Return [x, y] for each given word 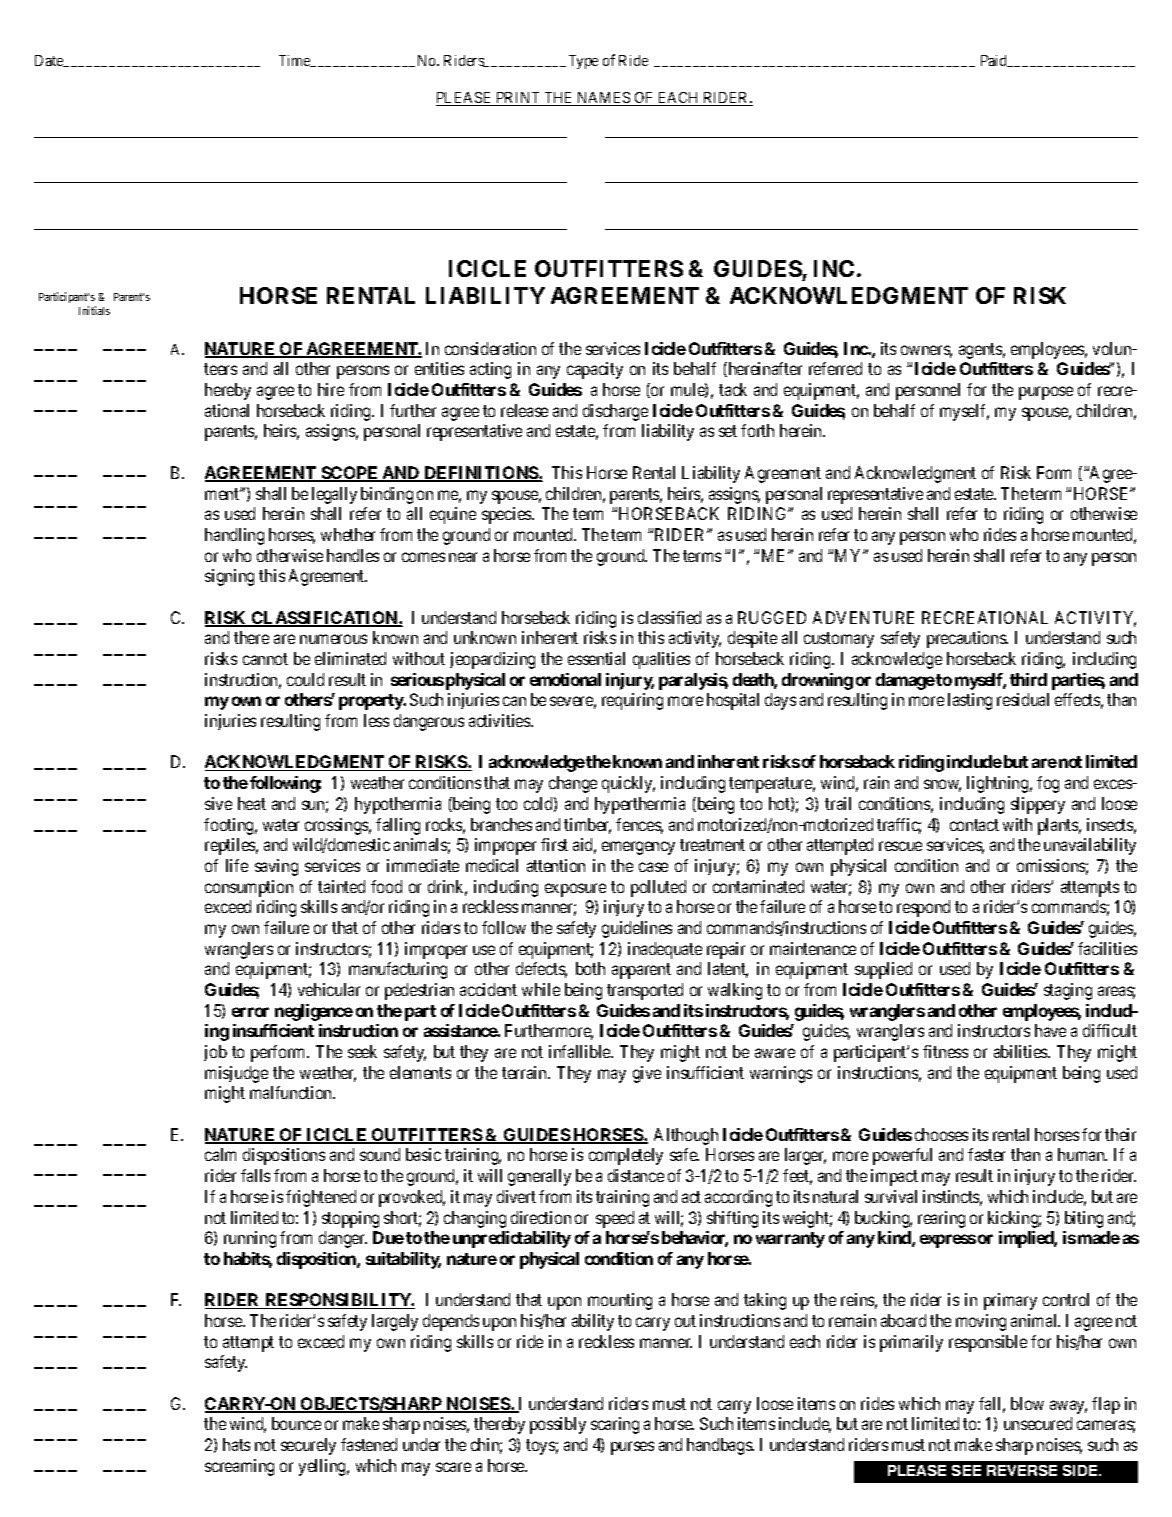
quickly [628, 784]
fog [1048, 784]
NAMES [604, 99]
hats [236, 1444]
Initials [94, 310]
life [237, 865]
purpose [1046, 393]
